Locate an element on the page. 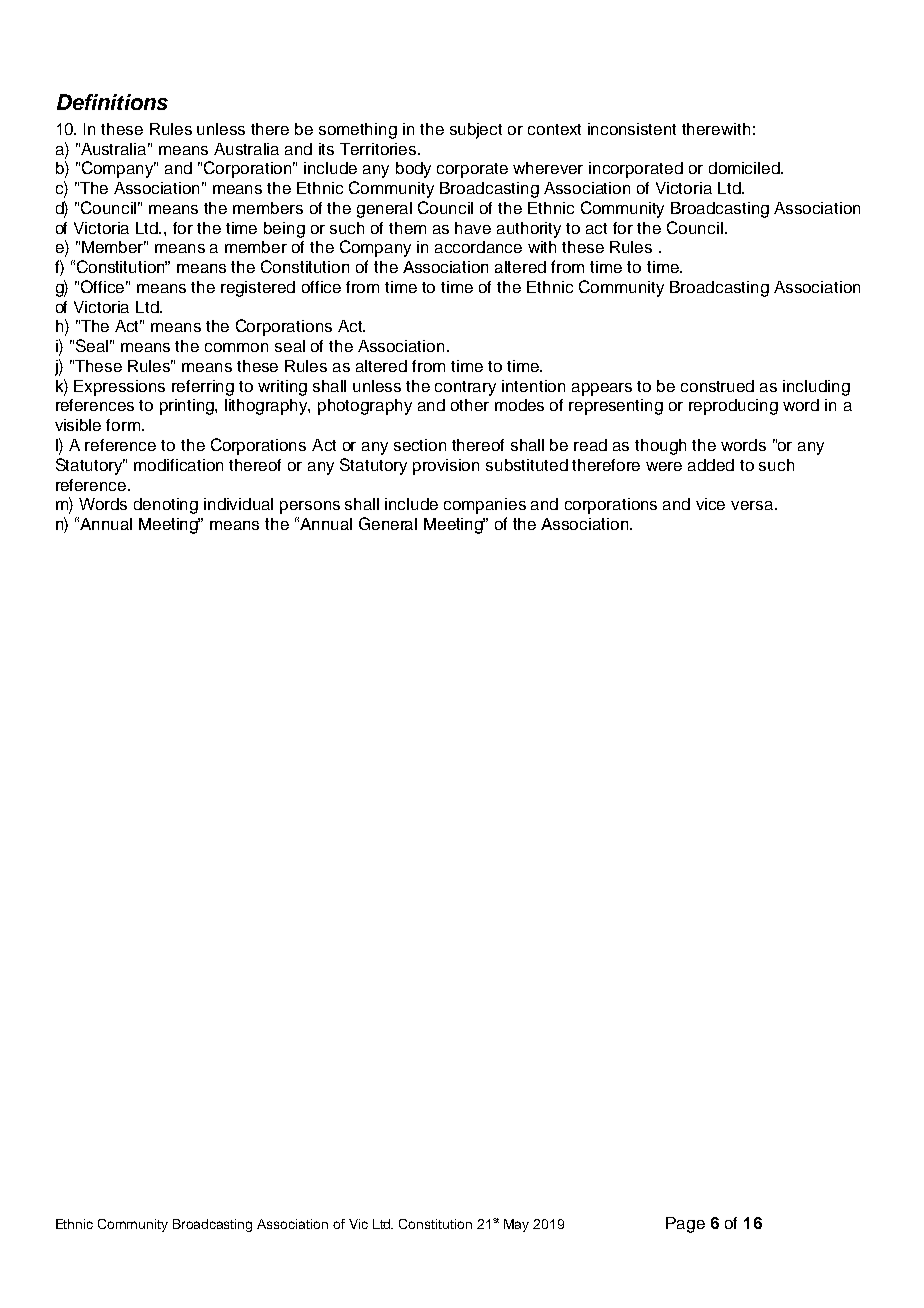  subject is located at coordinates (476, 131).
